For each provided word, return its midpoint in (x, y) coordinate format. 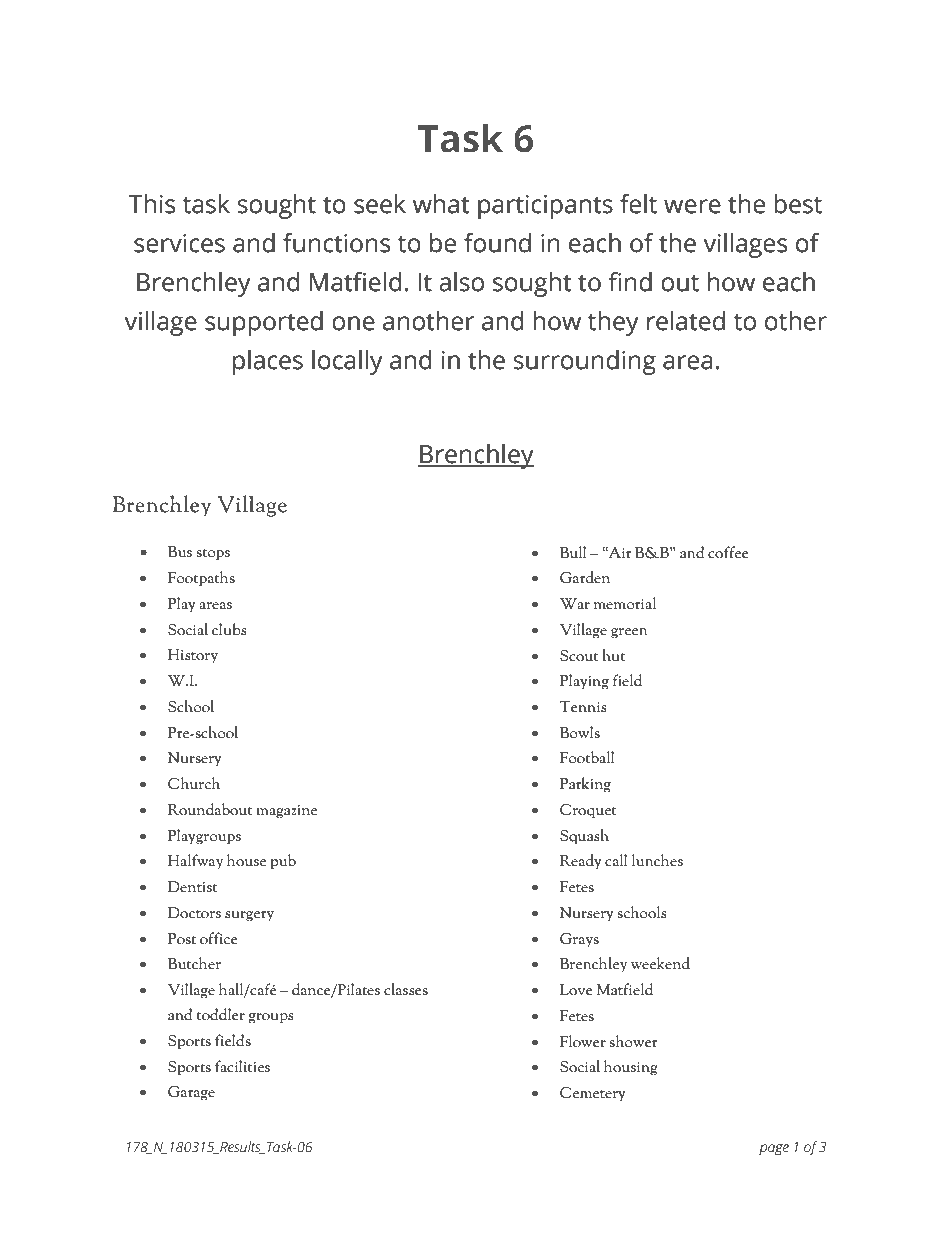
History (193, 656)
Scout (579, 656)
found (497, 243)
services (179, 243)
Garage (191, 1093)
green (629, 633)
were (692, 206)
